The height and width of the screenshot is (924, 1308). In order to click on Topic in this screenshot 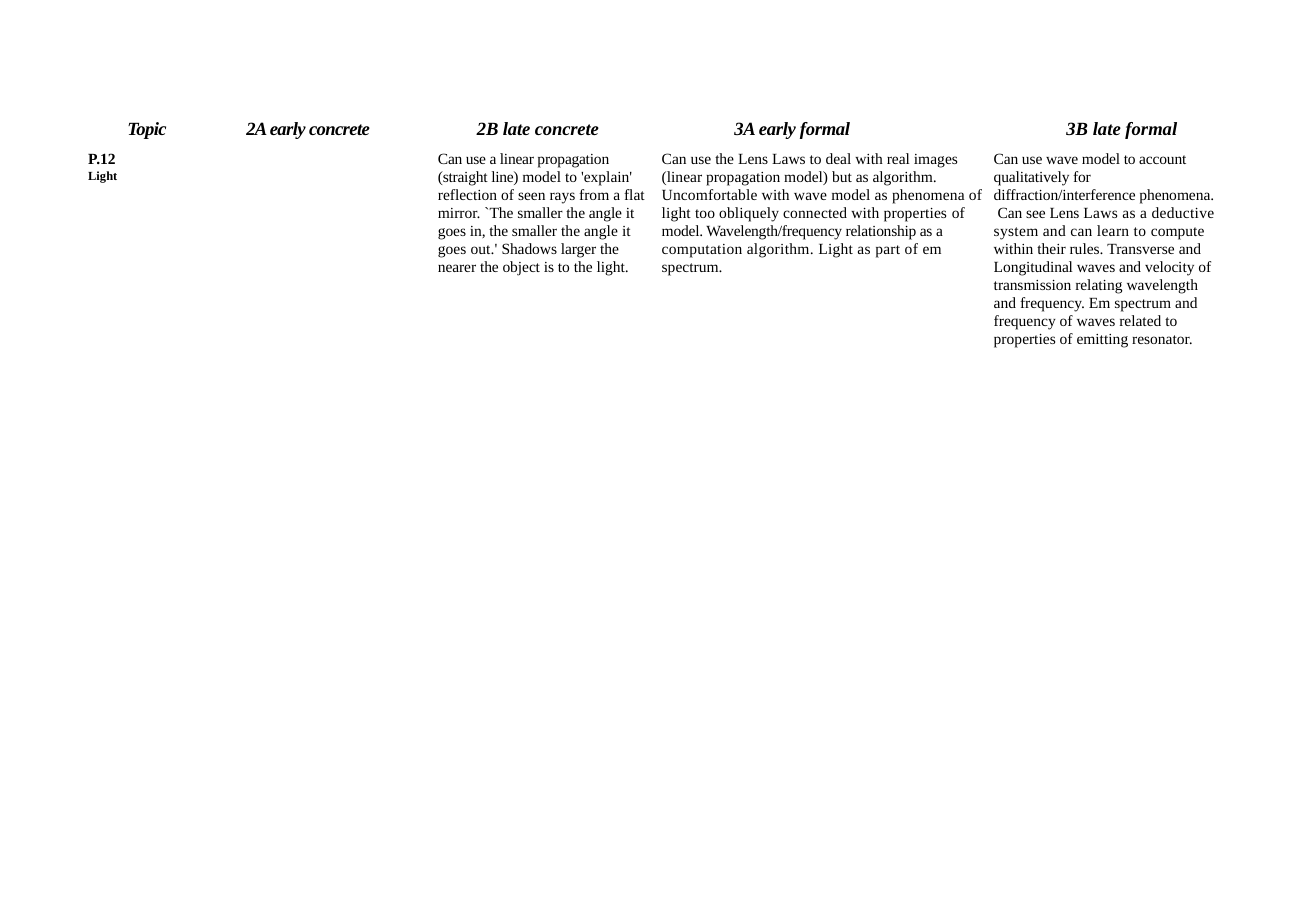, I will do `click(147, 130)`.
